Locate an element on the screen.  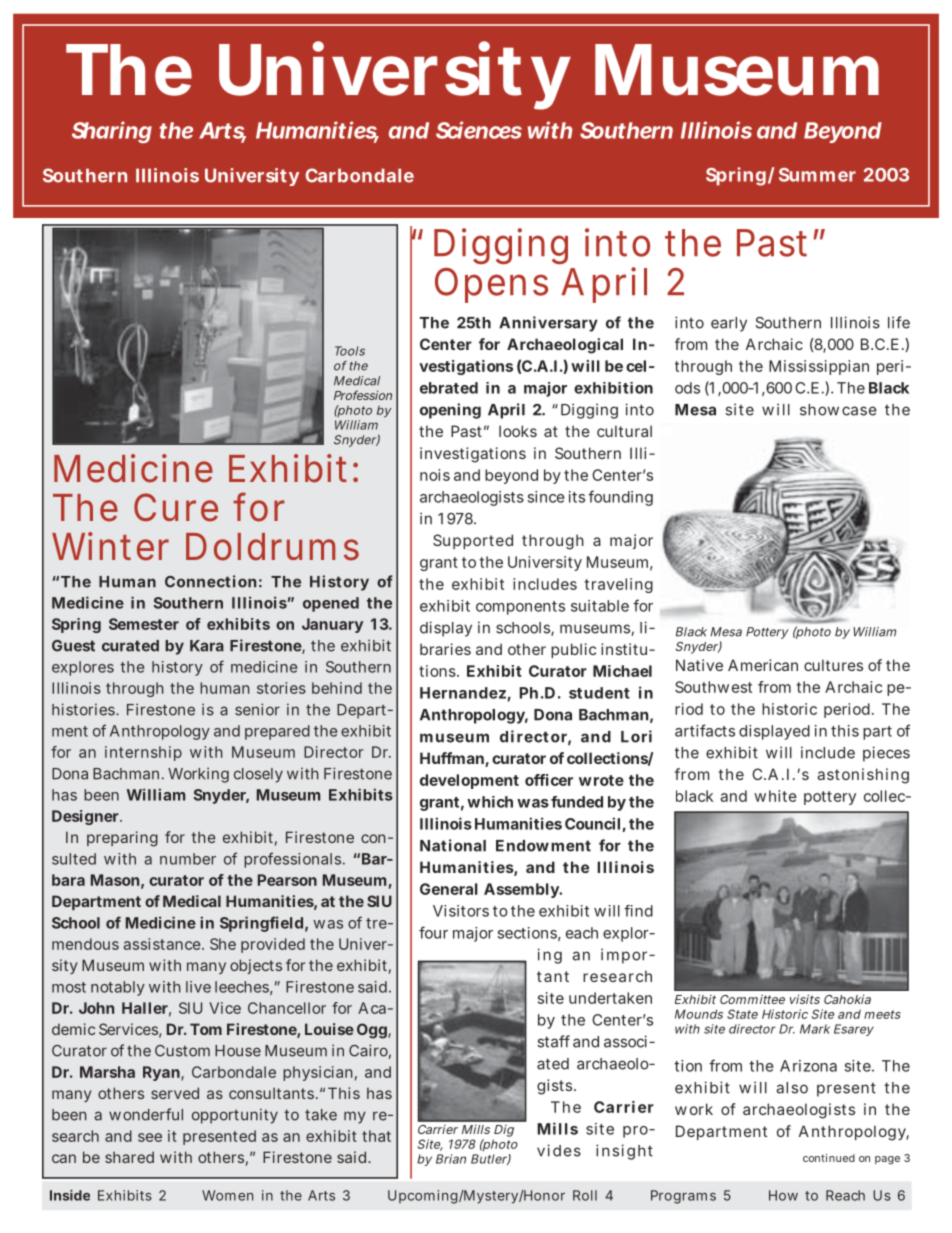
Hernandez is located at coordinates (463, 693).
